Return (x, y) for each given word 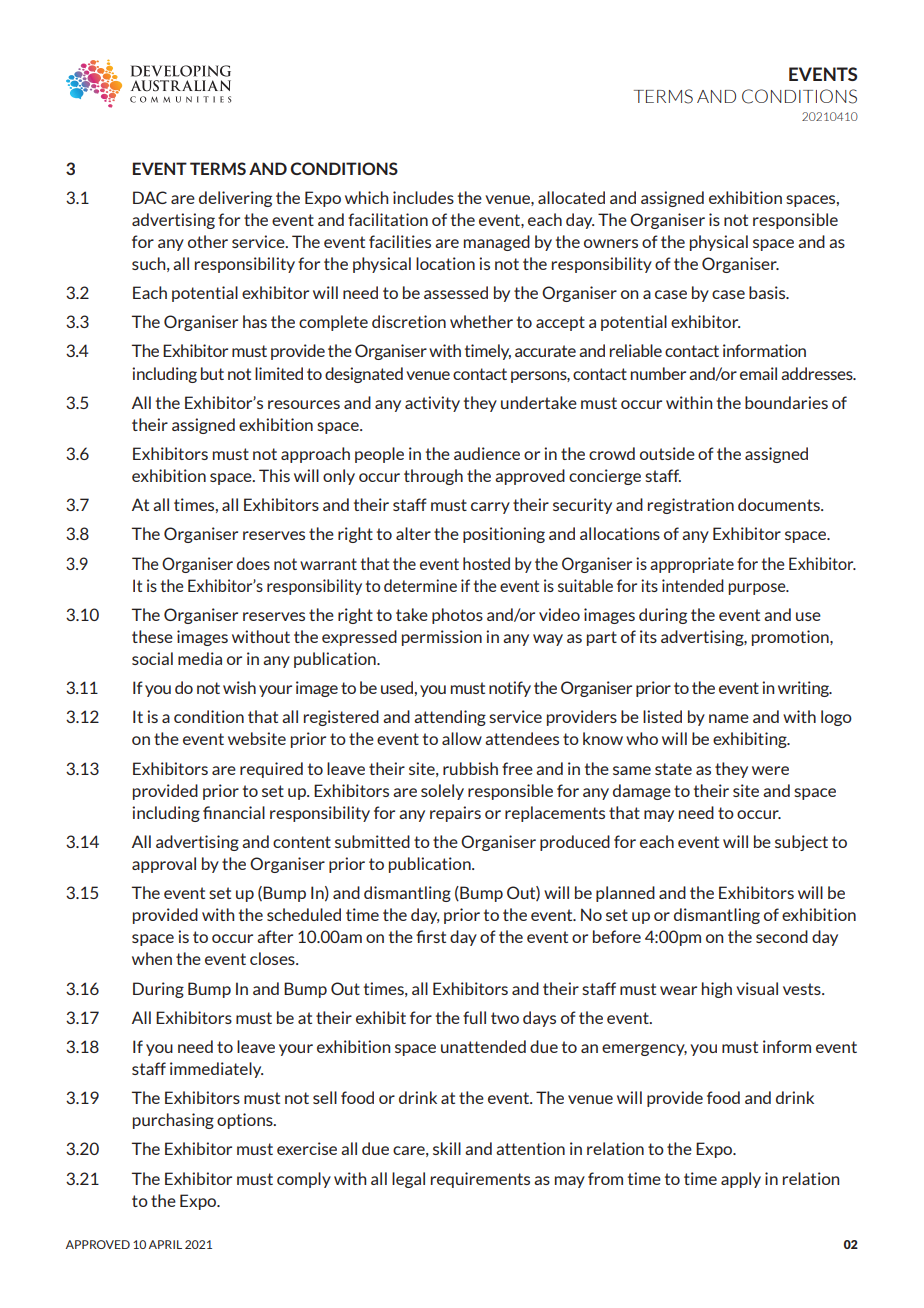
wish (239, 687)
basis (768, 292)
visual (757, 988)
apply (741, 1180)
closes (273, 958)
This (274, 475)
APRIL (165, 1244)
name (729, 718)
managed (497, 243)
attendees (522, 738)
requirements (480, 1180)
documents (780, 504)
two (505, 1018)
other (208, 241)
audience (487, 453)
